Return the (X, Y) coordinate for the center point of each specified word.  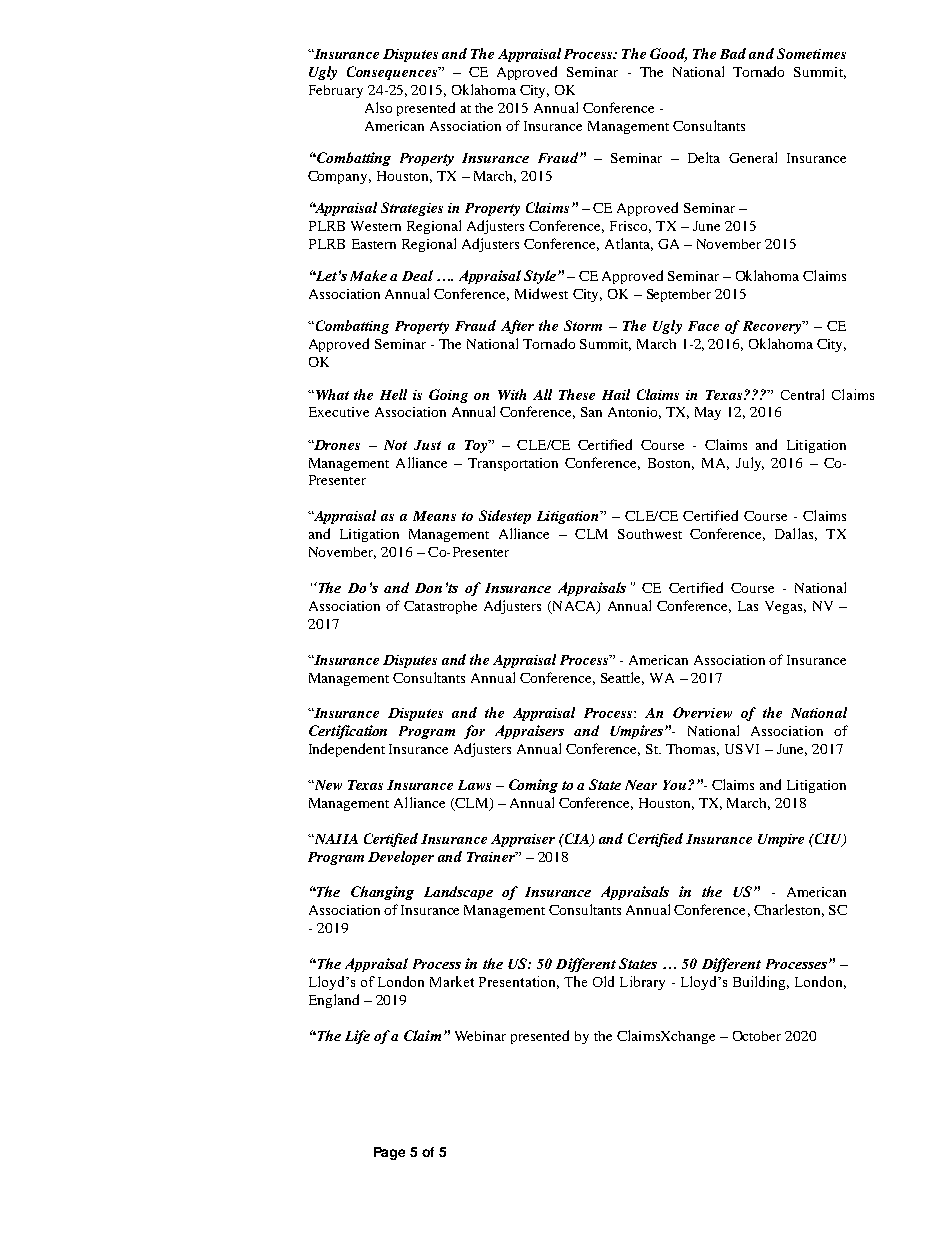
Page (389, 1153)
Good (668, 55)
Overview (702, 712)
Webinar (480, 1036)
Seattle (622, 678)
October (757, 1036)
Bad (733, 53)
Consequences (393, 73)
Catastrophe (440, 607)
